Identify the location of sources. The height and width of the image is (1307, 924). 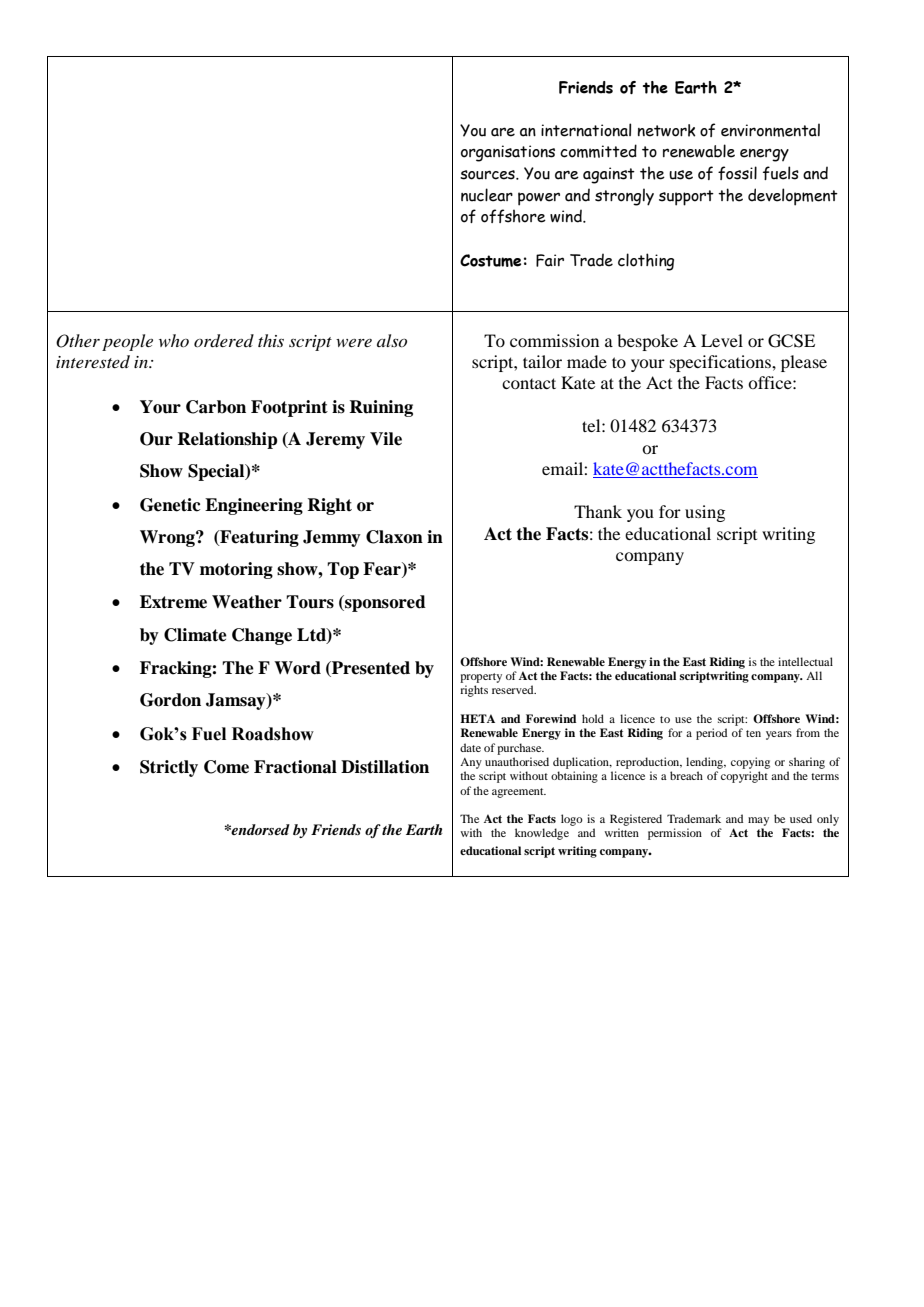
(488, 175).
